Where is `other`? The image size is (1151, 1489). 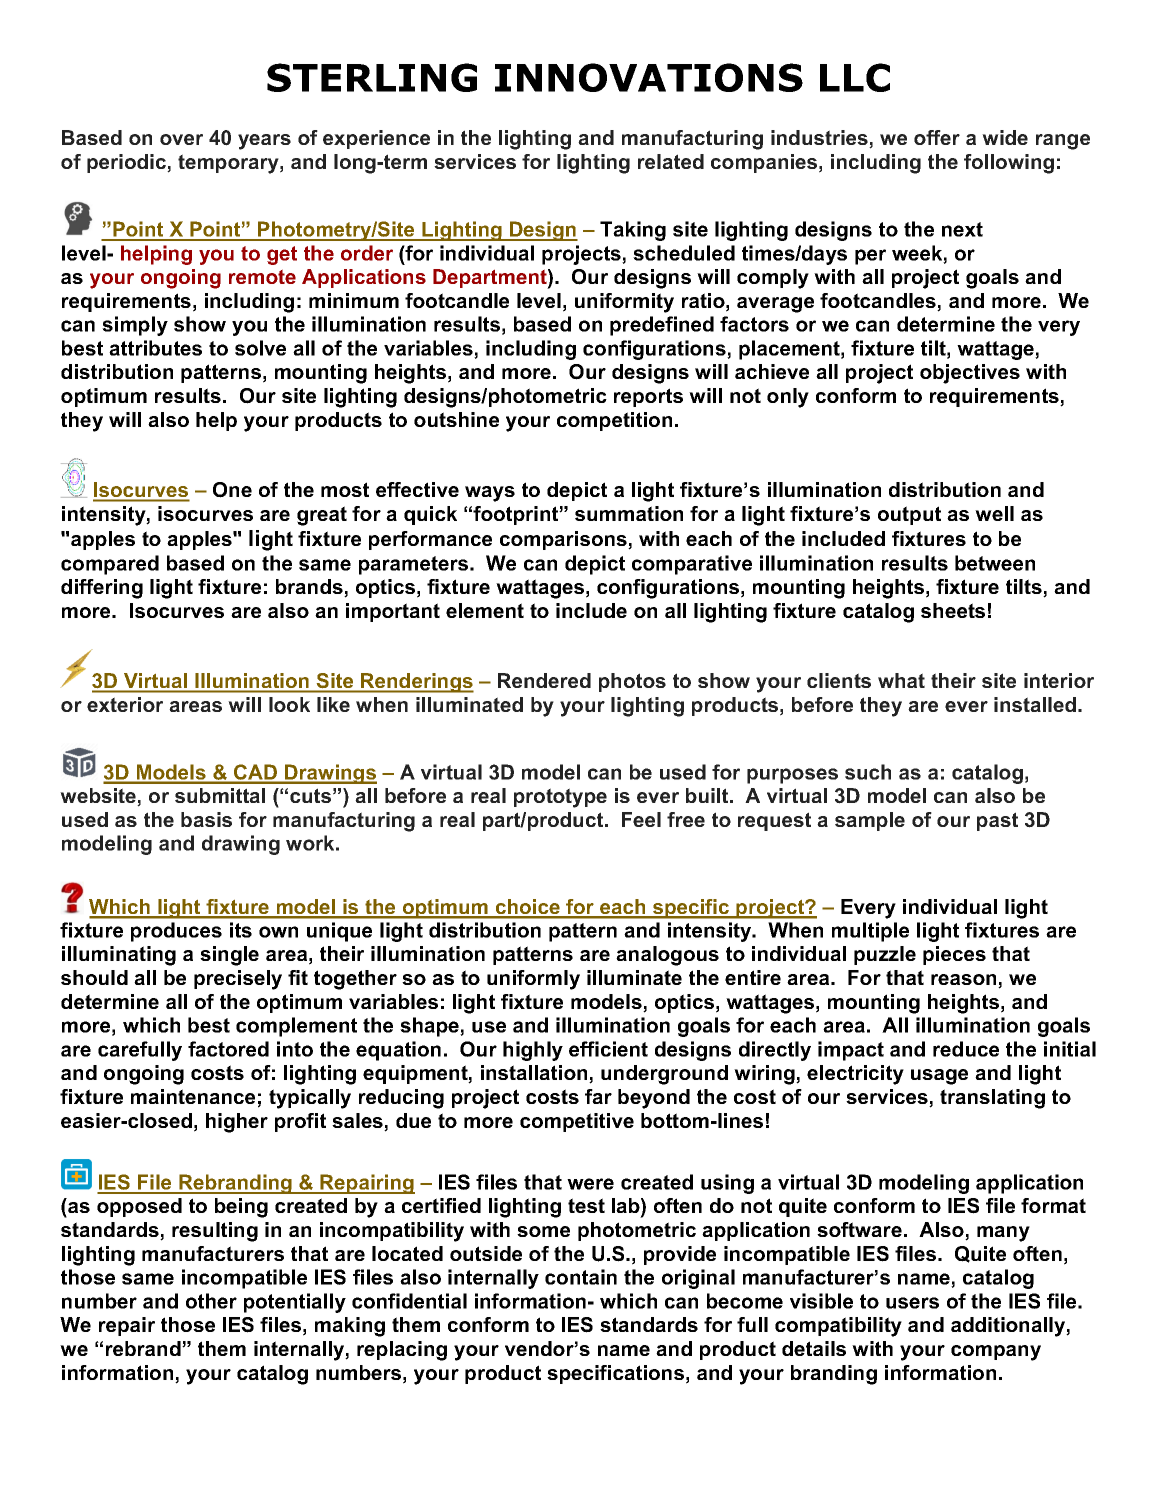 other is located at coordinates (211, 1301).
